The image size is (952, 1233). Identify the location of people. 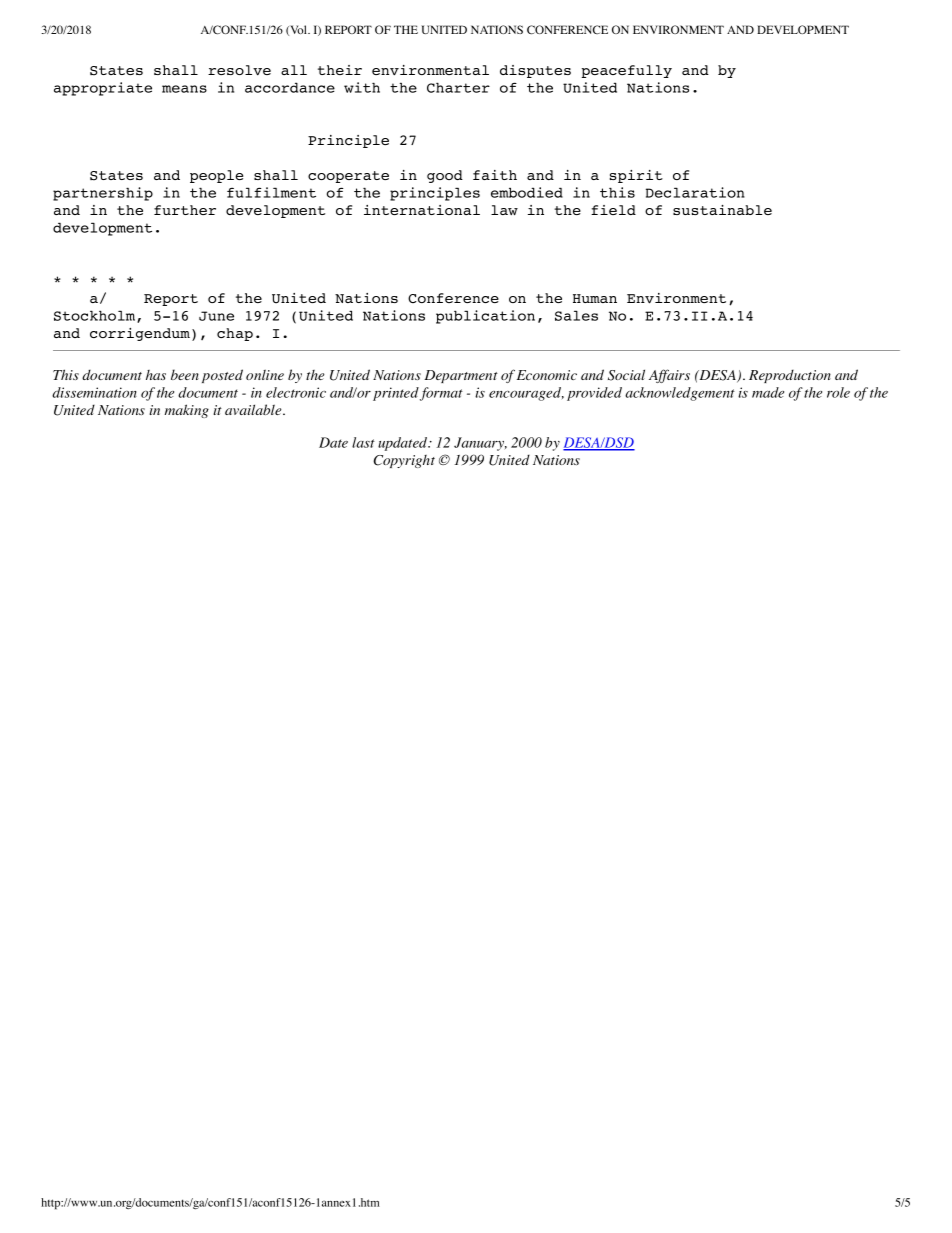
(216, 176).
